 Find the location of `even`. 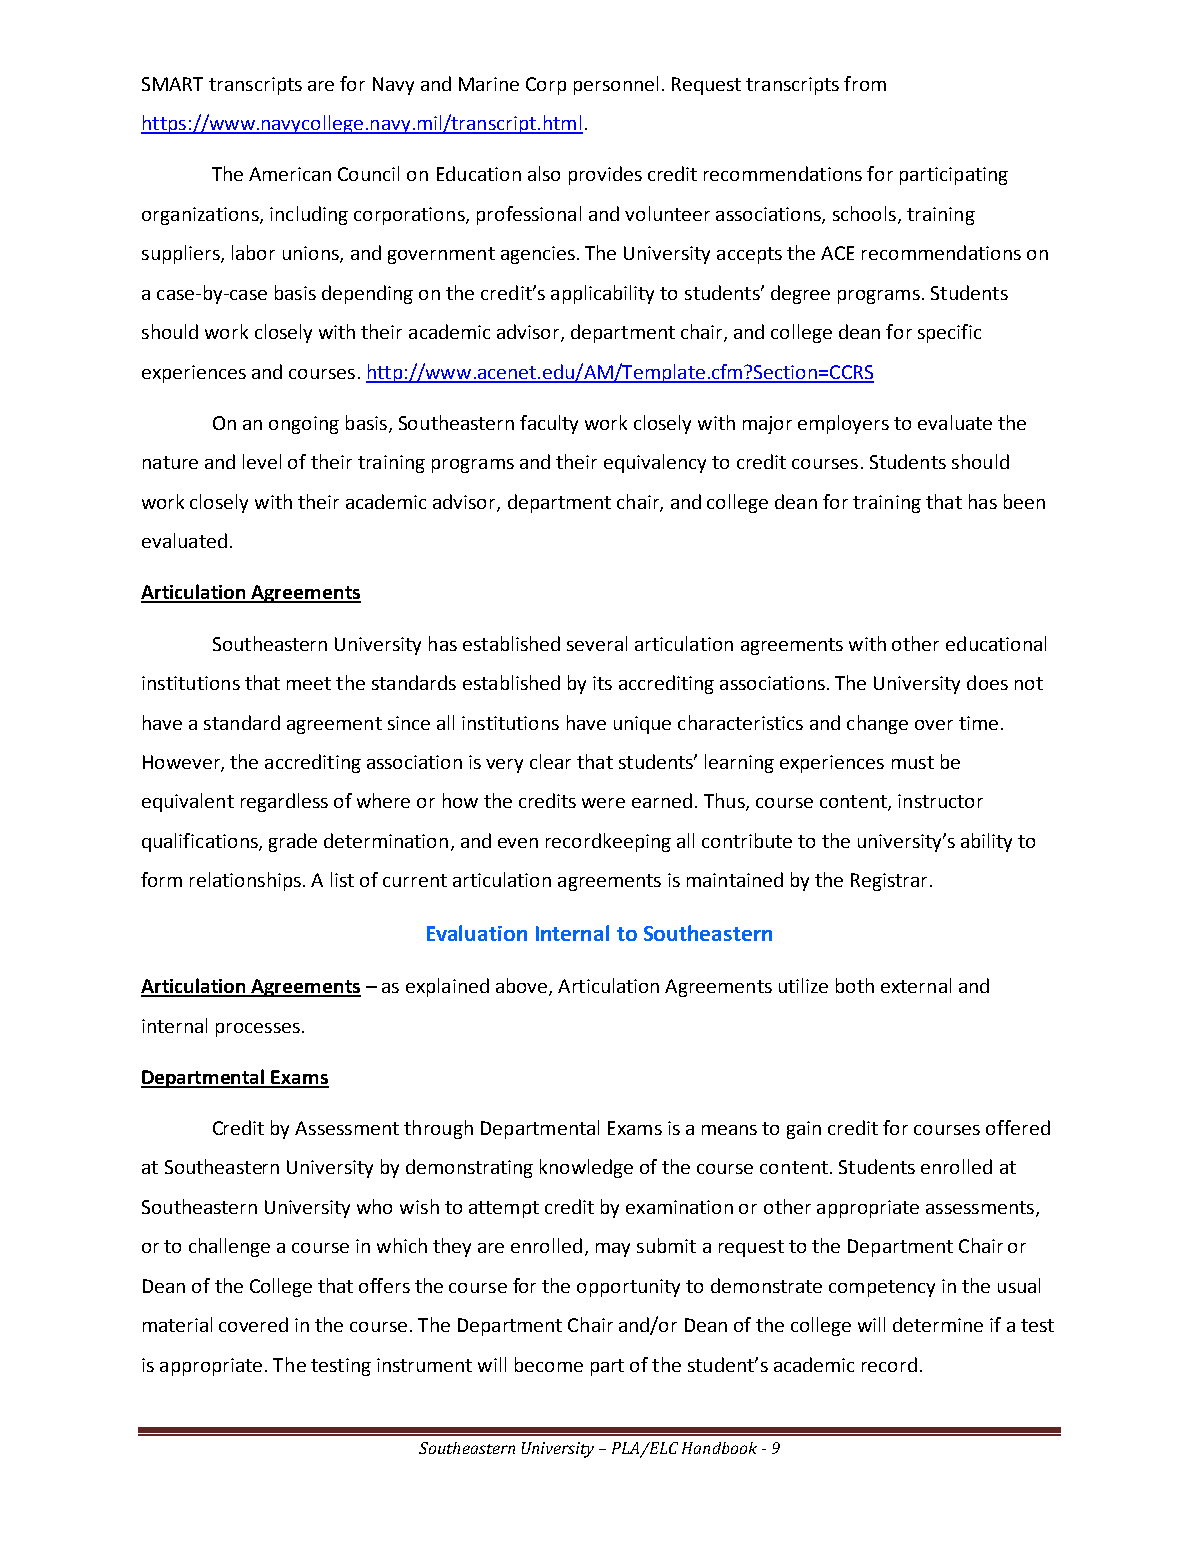

even is located at coordinates (518, 843).
